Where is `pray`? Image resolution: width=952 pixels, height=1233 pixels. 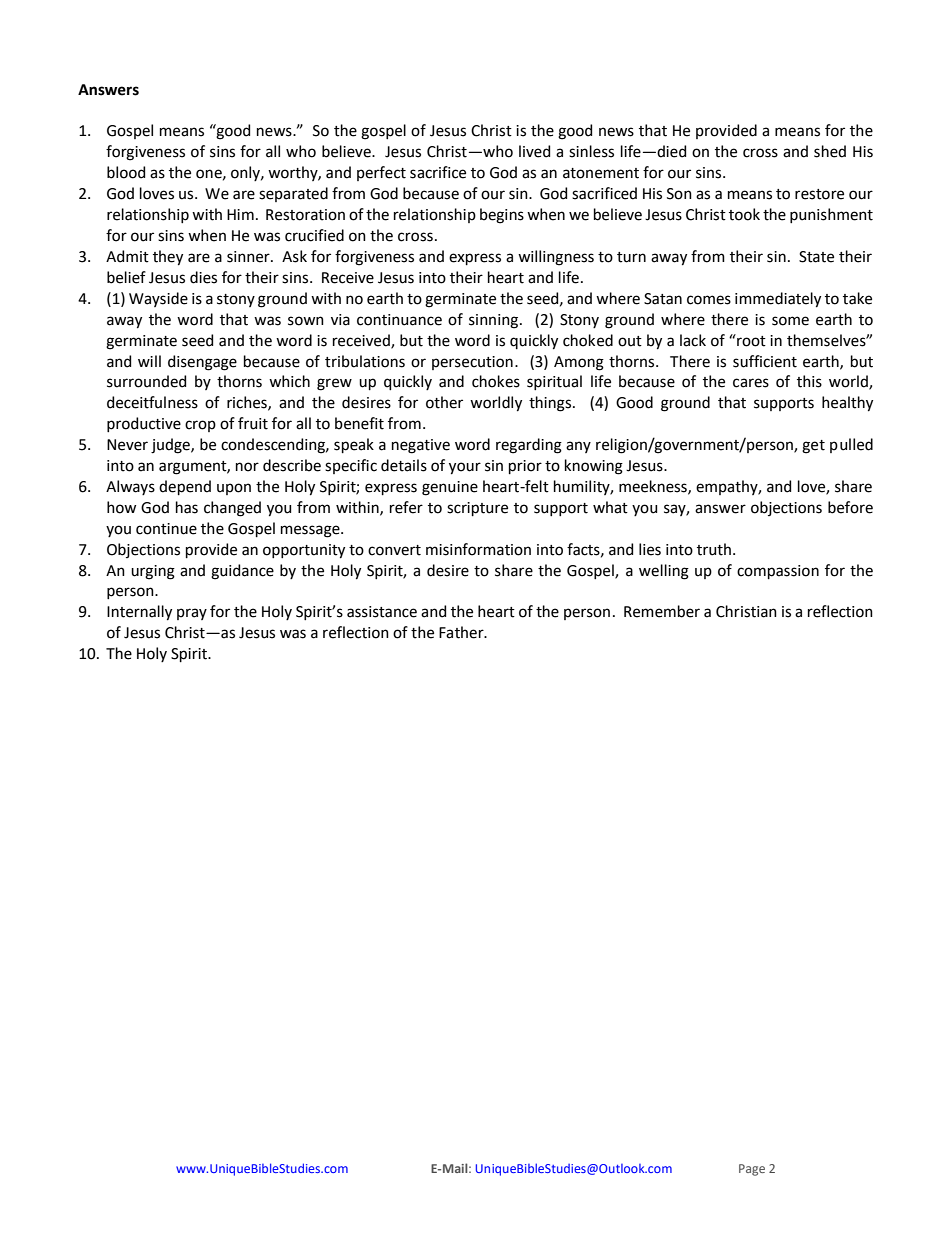
pray is located at coordinates (192, 614).
